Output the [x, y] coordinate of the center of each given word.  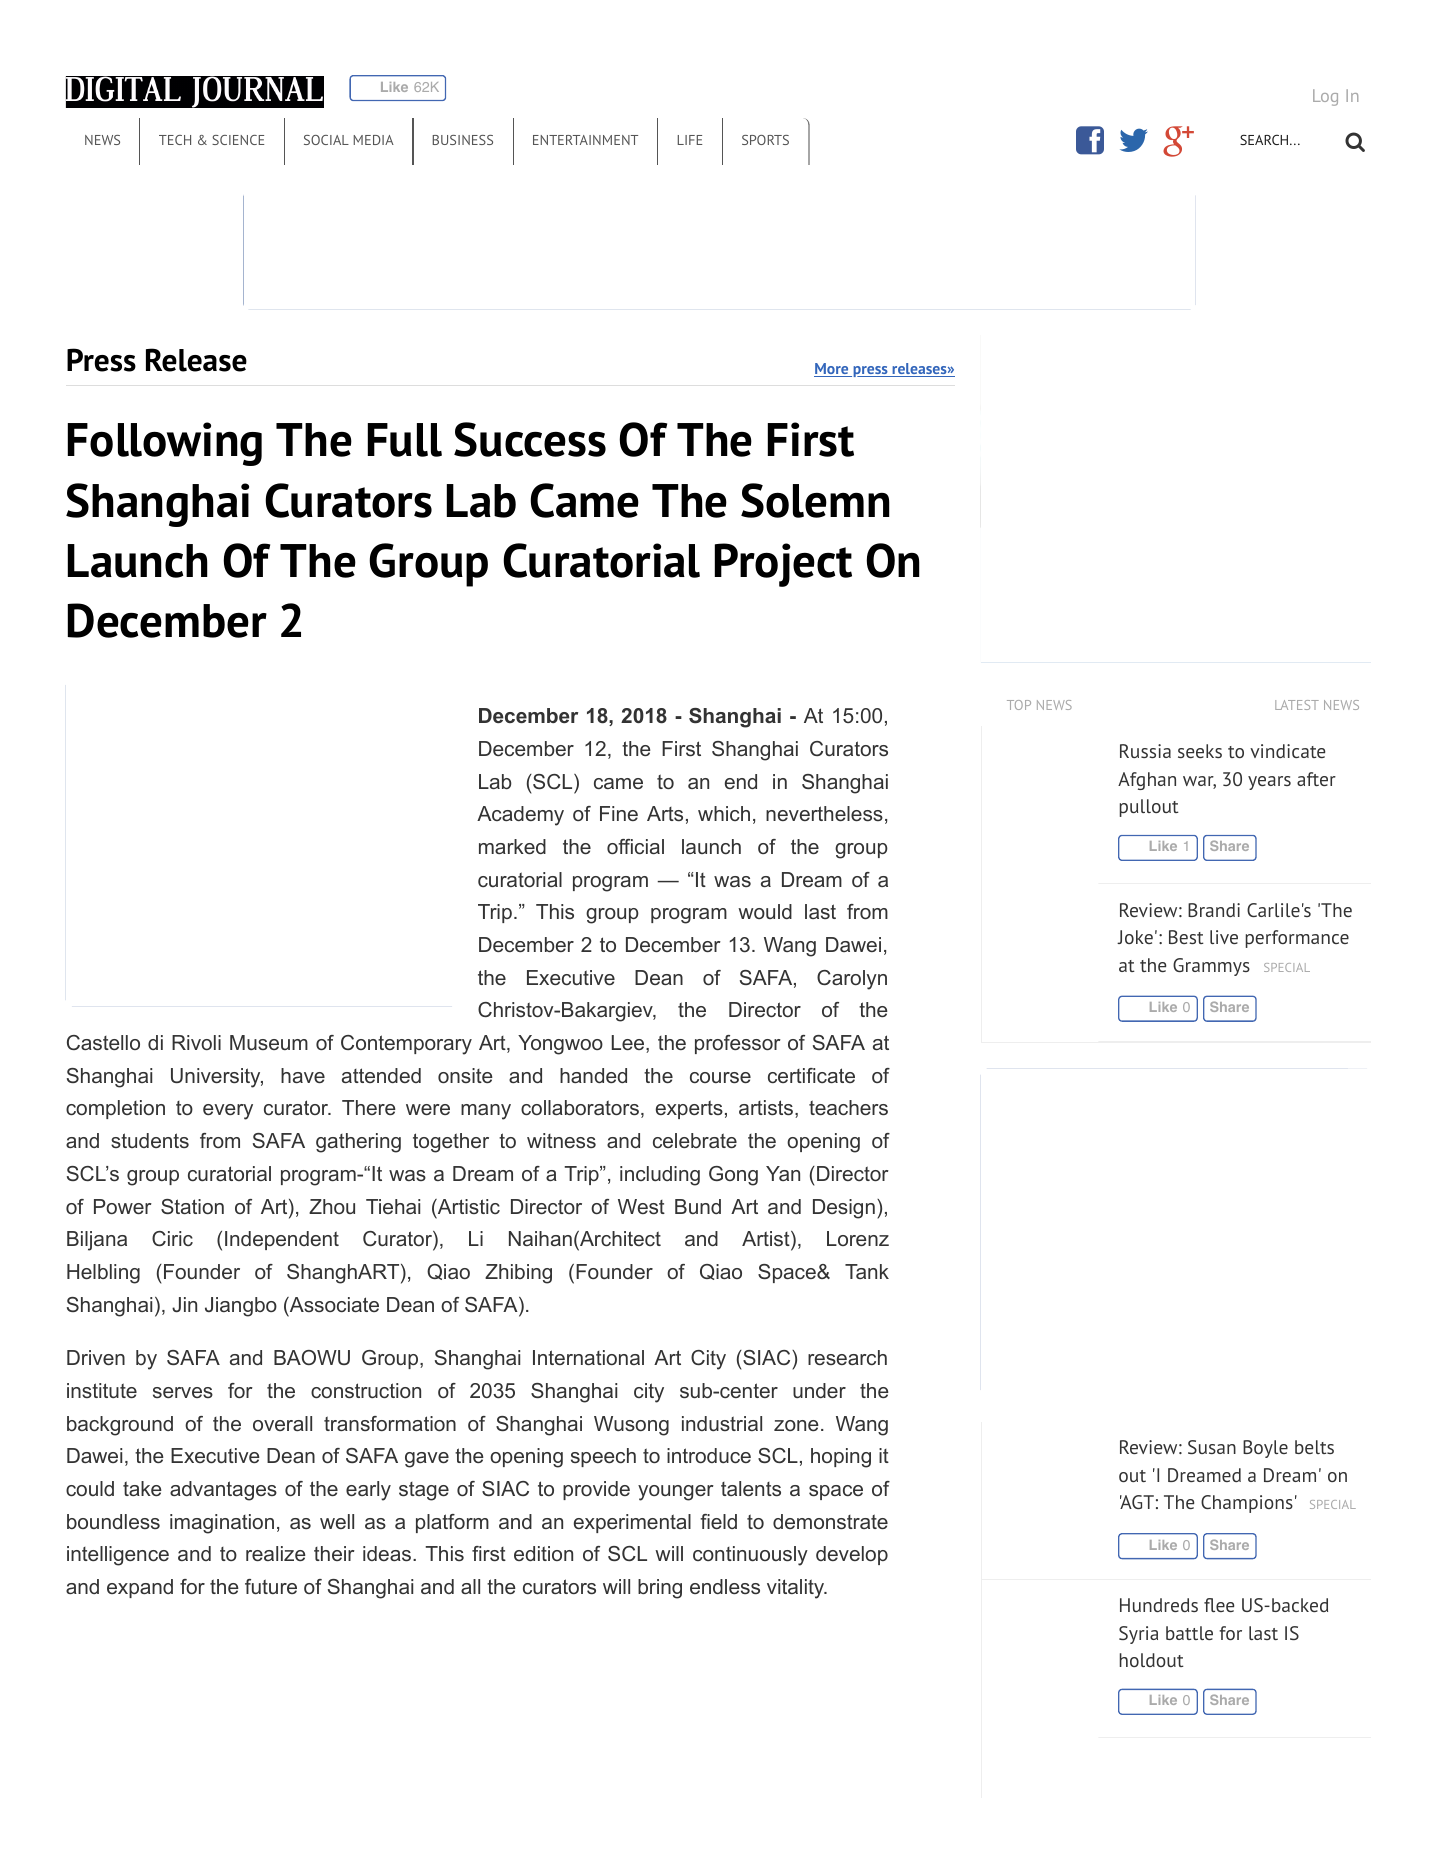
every [228, 1112]
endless [725, 1586]
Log [1325, 97]
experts [689, 1109]
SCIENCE [238, 140]
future [271, 1586]
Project [783, 565]
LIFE [690, 140]
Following [165, 444]
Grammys [1211, 967]
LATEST [1297, 705]
